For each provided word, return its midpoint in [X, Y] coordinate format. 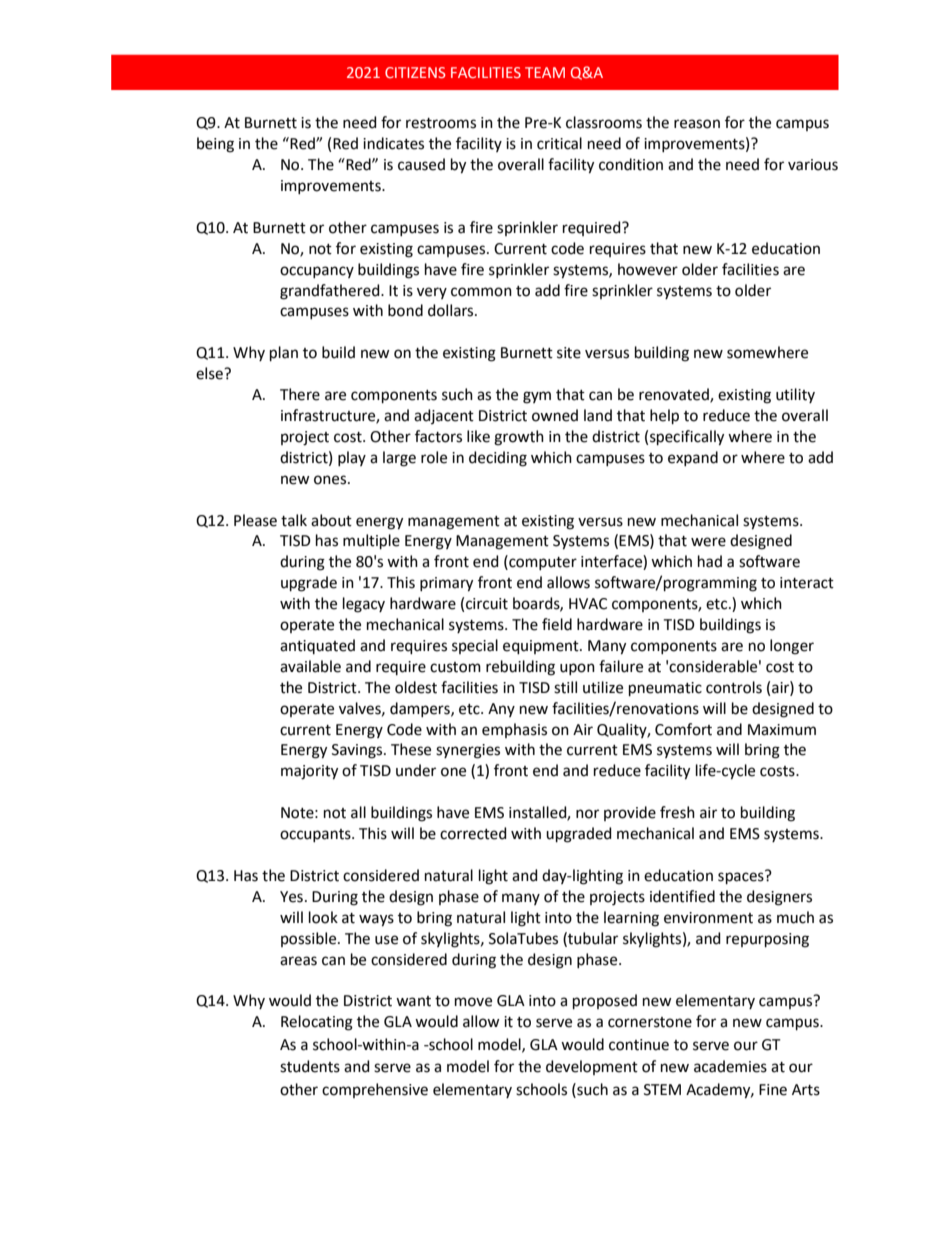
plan [284, 353]
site [569, 353]
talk [294, 520]
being [215, 145]
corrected [473, 833]
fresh [677, 812]
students [310, 1066]
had [710, 561]
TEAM [545, 72]
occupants [316, 835]
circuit [487, 604]
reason [697, 124]
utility [795, 395]
